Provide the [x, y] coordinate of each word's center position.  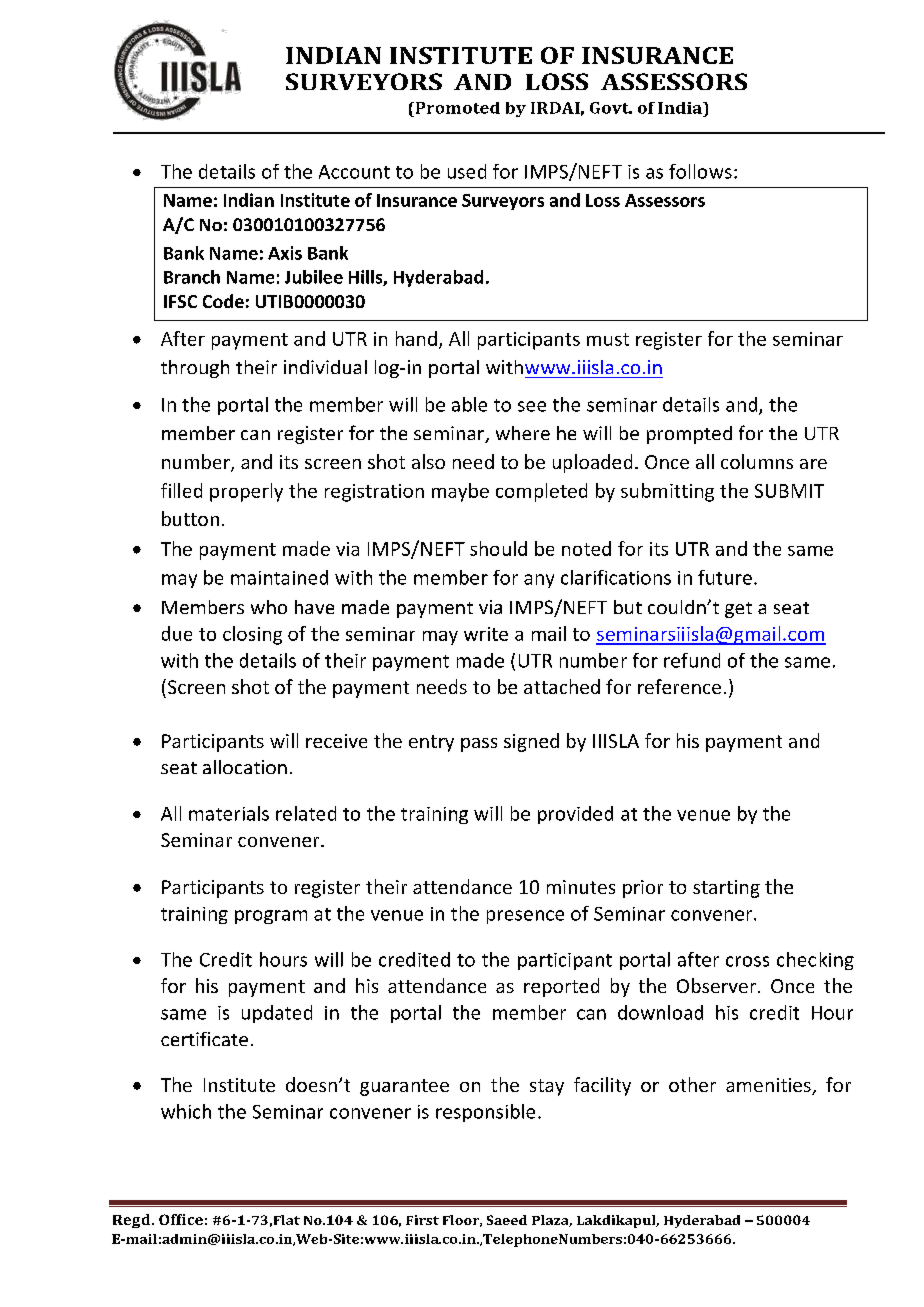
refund [692, 660]
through [195, 369]
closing [252, 635]
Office [181, 1219]
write [486, 634]
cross [747, 961]
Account [354, 172]
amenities [769, 1086]
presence [525, 917]
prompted [689, 435]
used [467, 171]
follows [700, 171]
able [469, 404]
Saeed [507, 1220]
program [271, 917]
